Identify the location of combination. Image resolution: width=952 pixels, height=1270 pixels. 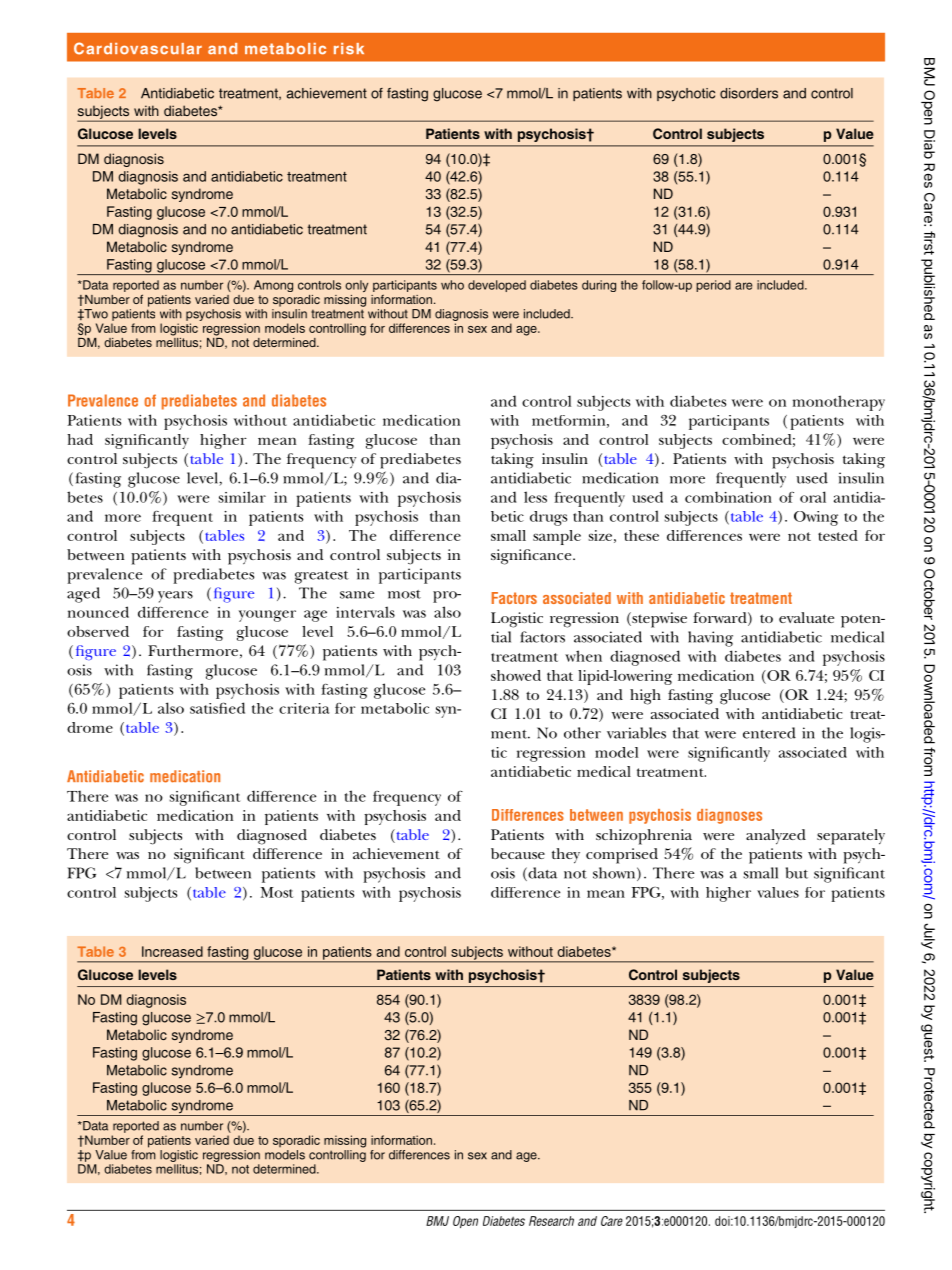
(728, 497).
